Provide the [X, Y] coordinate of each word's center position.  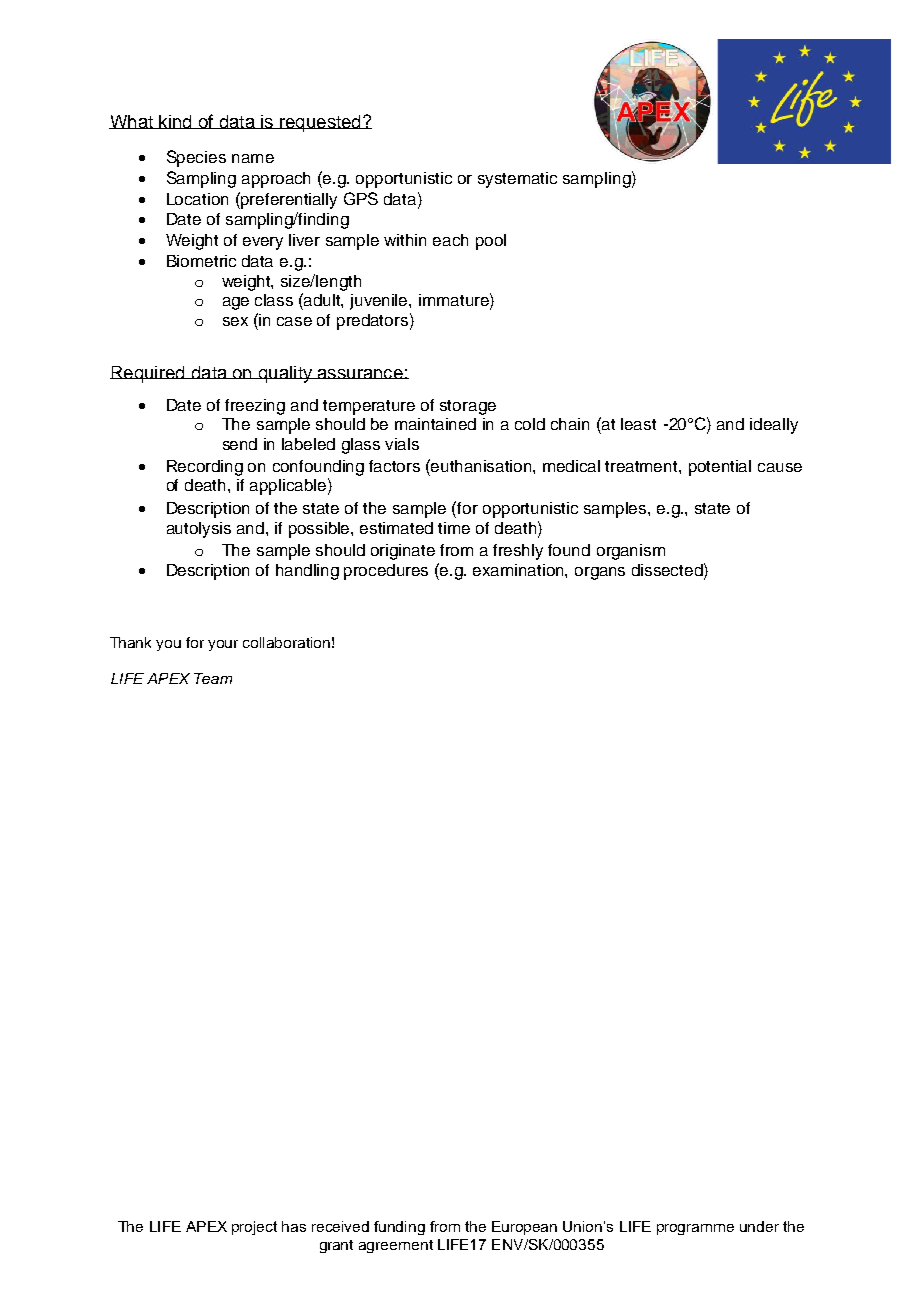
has [294, 1226]
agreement [396, 1246]
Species [196, 158]
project [254, 1228]
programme [695, 1229]
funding [399, 1228]
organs [600, 573]
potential [720, 468]
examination [519, 570]
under [759, 1226]
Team [213, 678]
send [240, 444]
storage [468, 407]
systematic [517, 180]
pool [491, 242]
